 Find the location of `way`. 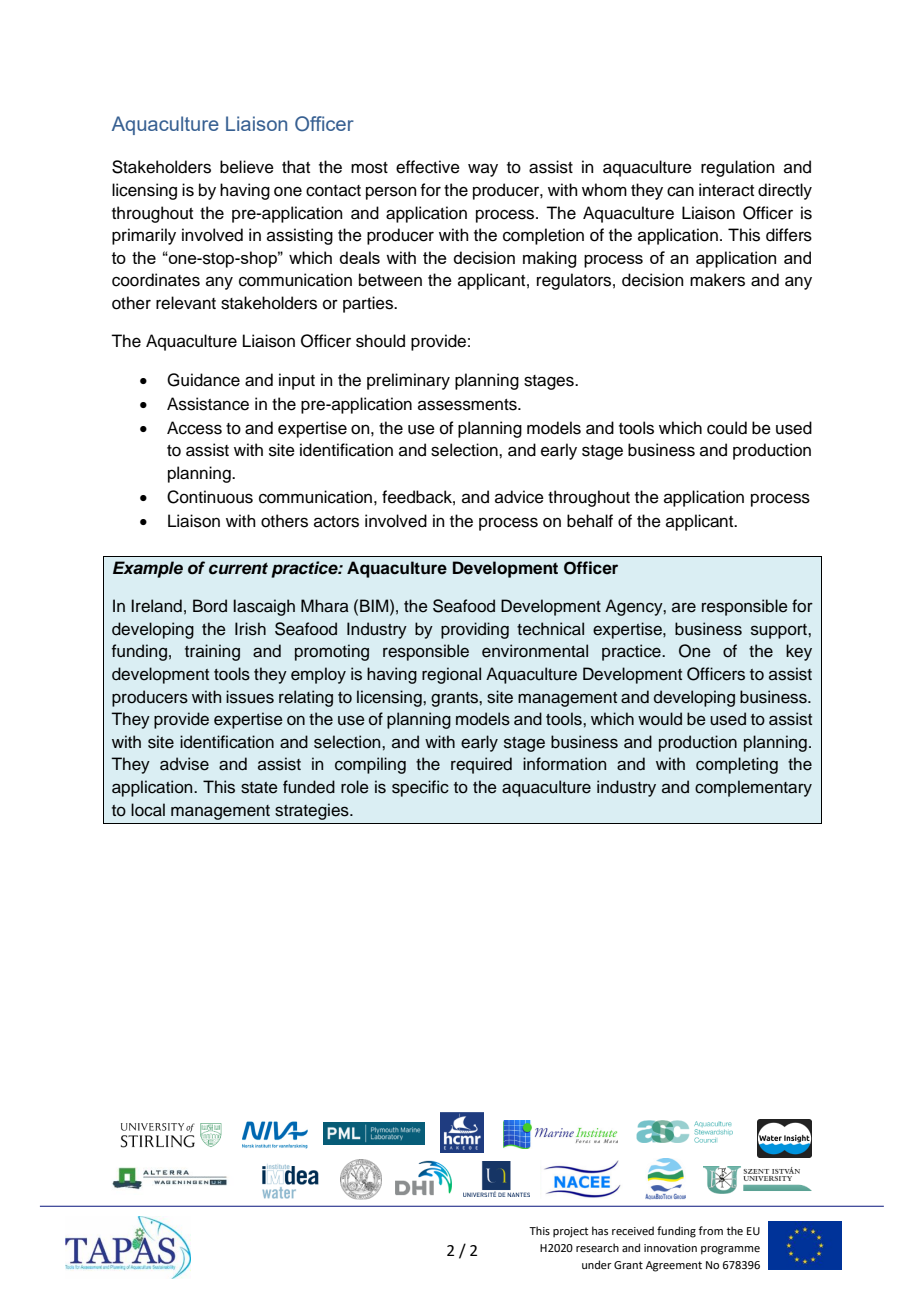

way is located at coordinates (483, 170).
